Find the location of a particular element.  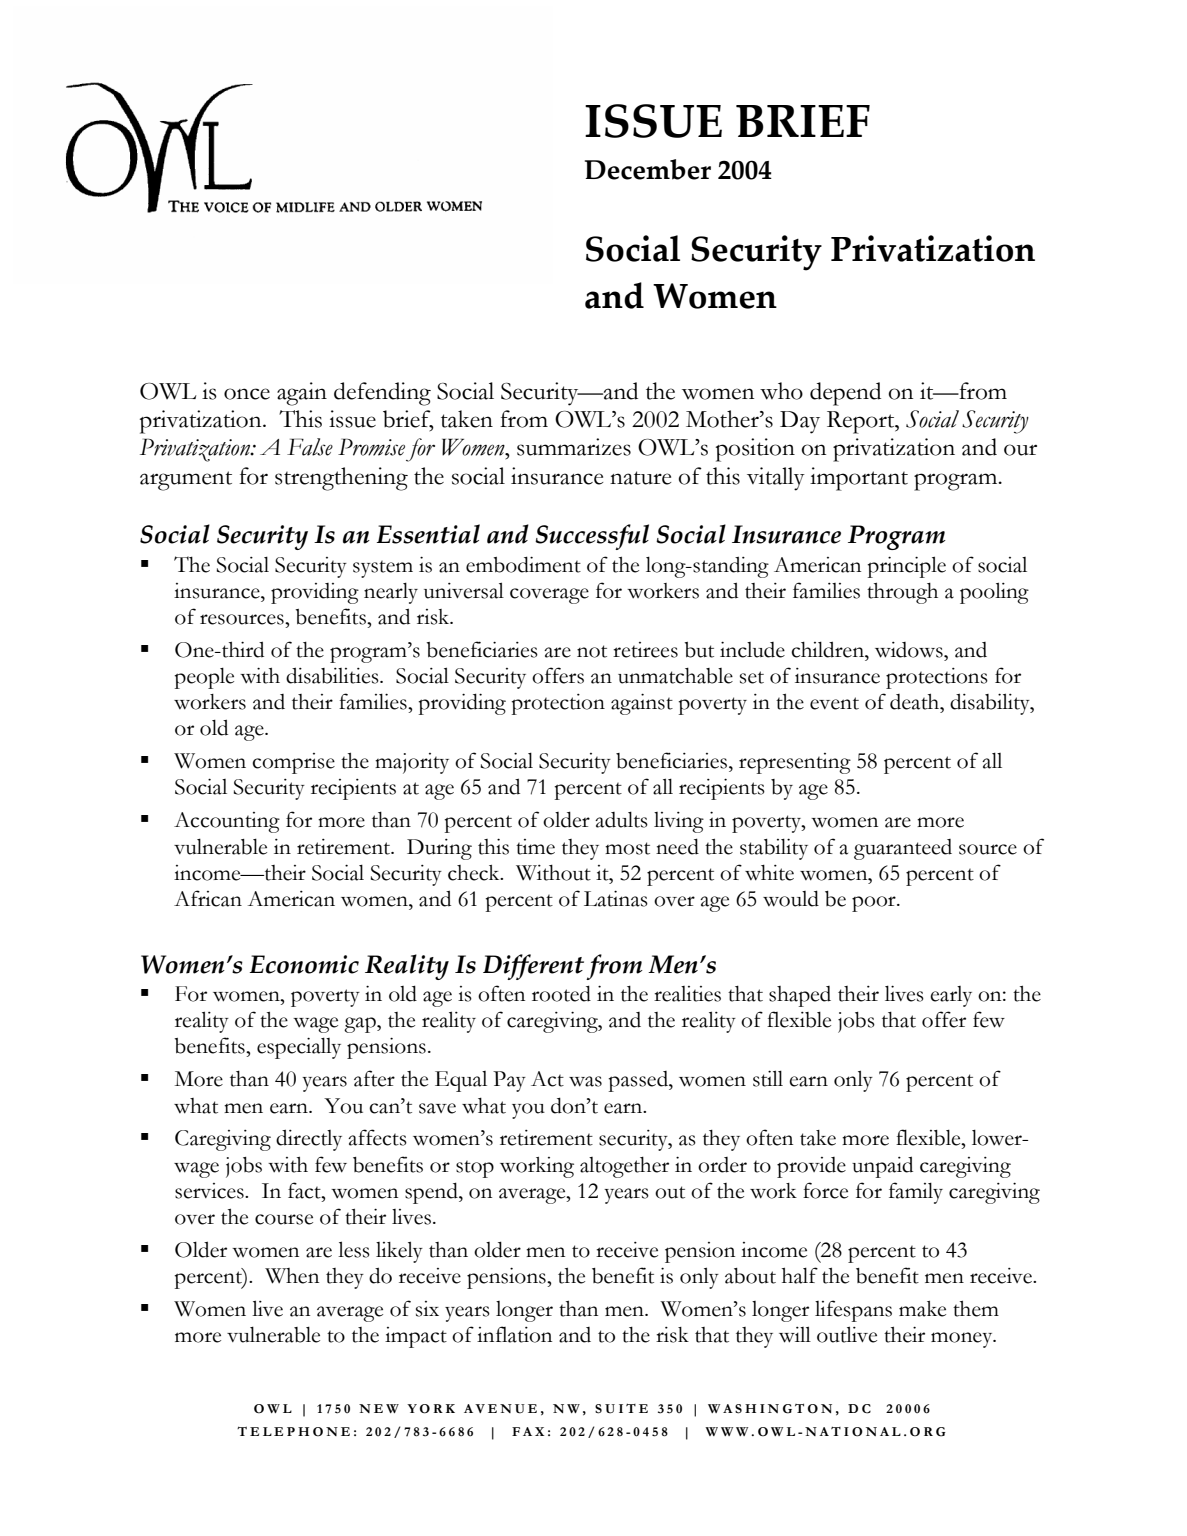

once is located at coordinates (247, 394).
